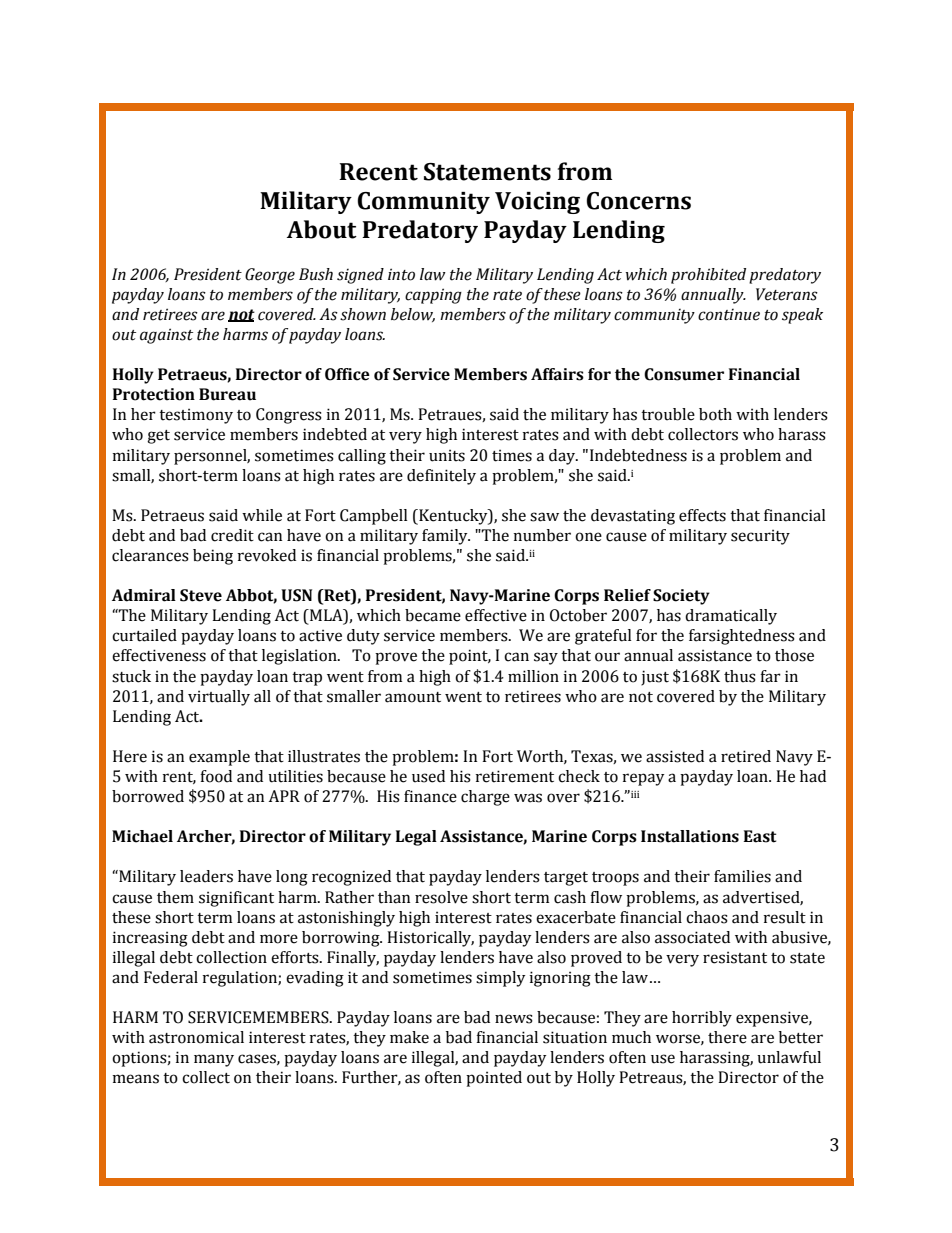 Image resolution: width=952 pixels, height=1233 pixels. Describe the element at coordinates (485, 798) in the page. I see `charge` at that location.
